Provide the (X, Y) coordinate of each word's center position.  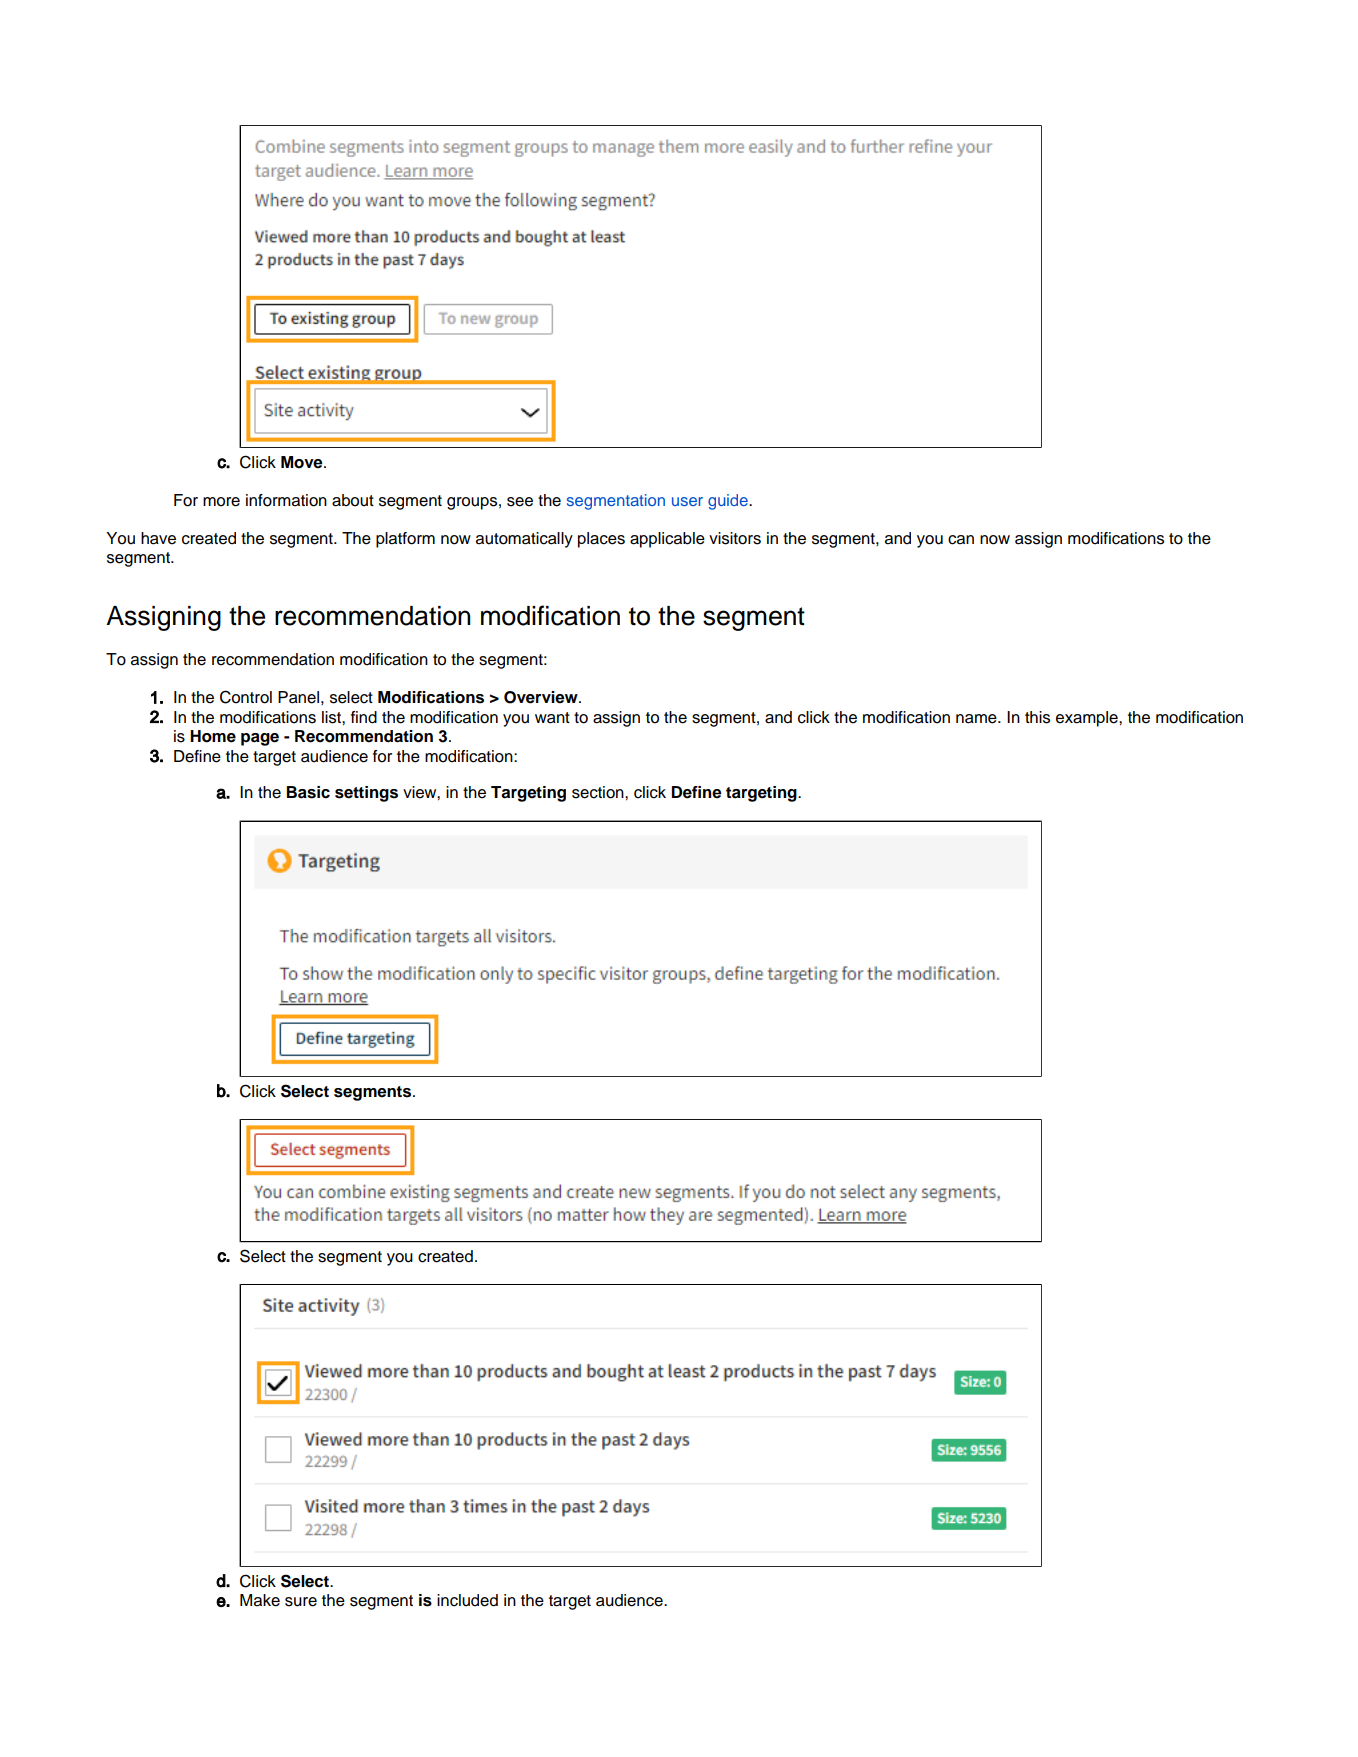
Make (260, 1600)
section (599, 792)
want (552, 718)
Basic (308, 792)
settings (366, 794)
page (260, 739)
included (467, 1600)
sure (301, 1602)
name (977, 719)
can (961, 540)
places (601, 540)
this (1037, 717)
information (286, 500)
